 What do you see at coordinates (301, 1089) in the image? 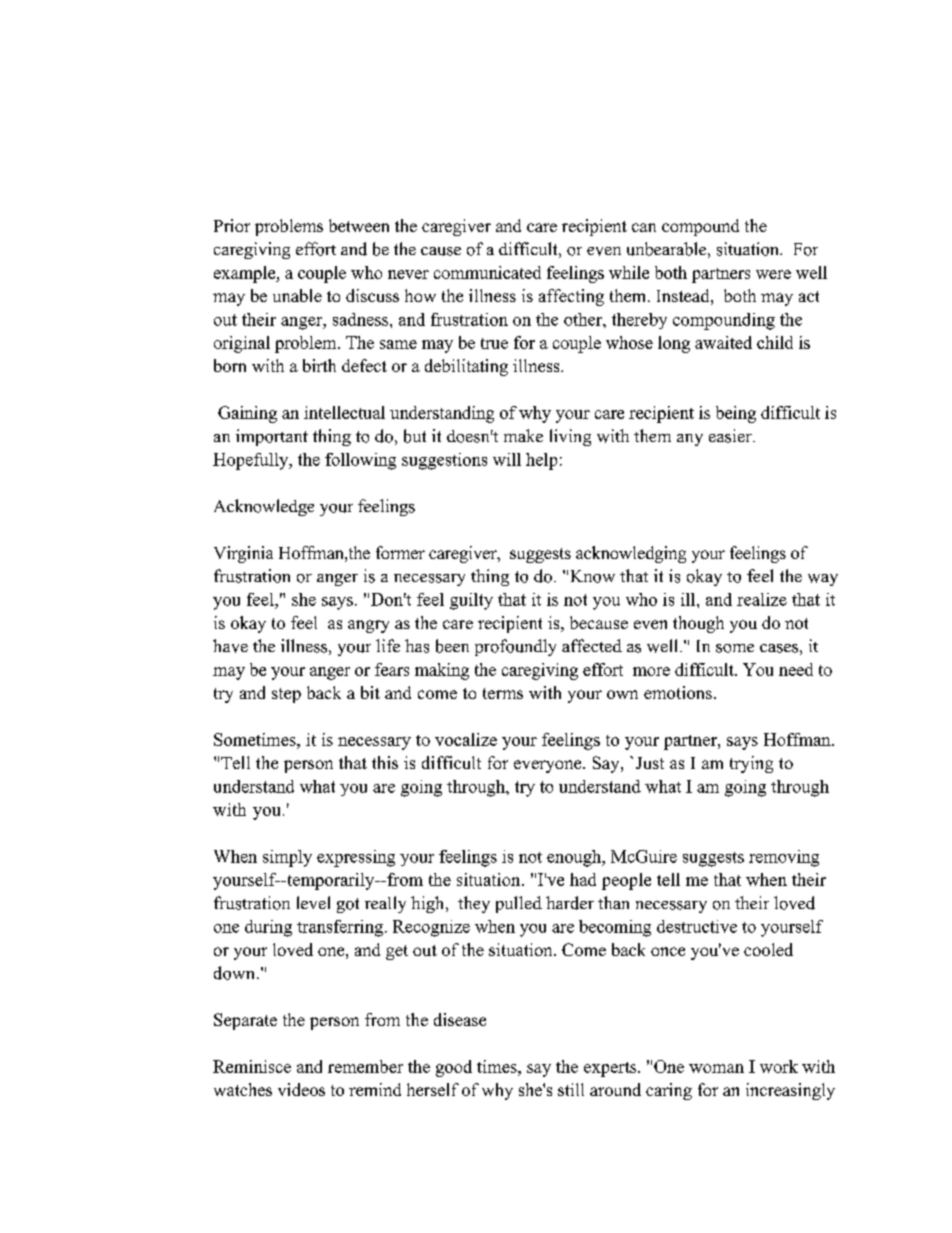
I see `videos` at bounding box center [301, 1089].
